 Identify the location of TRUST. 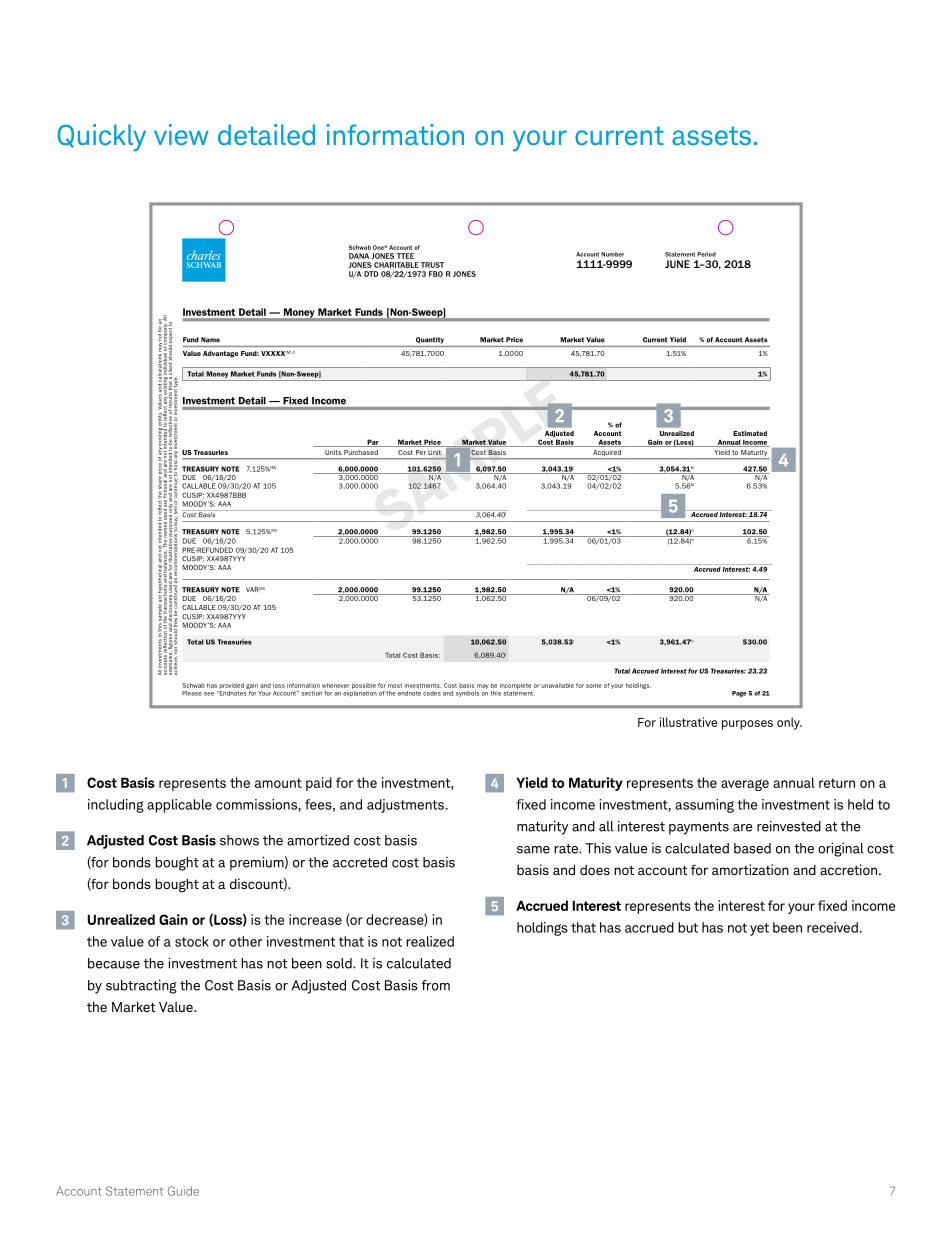
(432, 265).
